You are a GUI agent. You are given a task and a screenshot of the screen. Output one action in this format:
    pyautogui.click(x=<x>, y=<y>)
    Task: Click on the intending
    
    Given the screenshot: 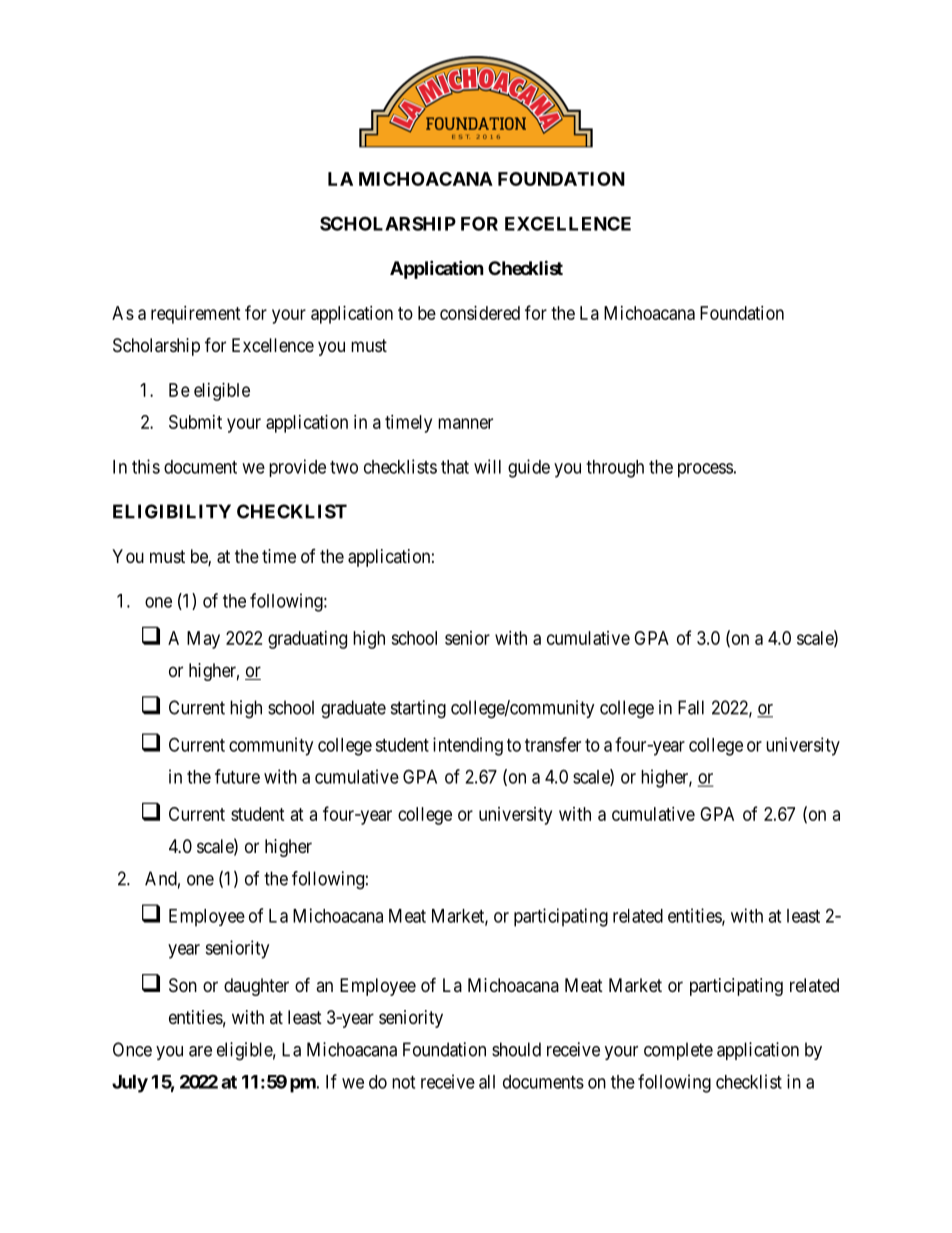 What is the action you would take?
    pyautogui.click(x=468, y=746)
